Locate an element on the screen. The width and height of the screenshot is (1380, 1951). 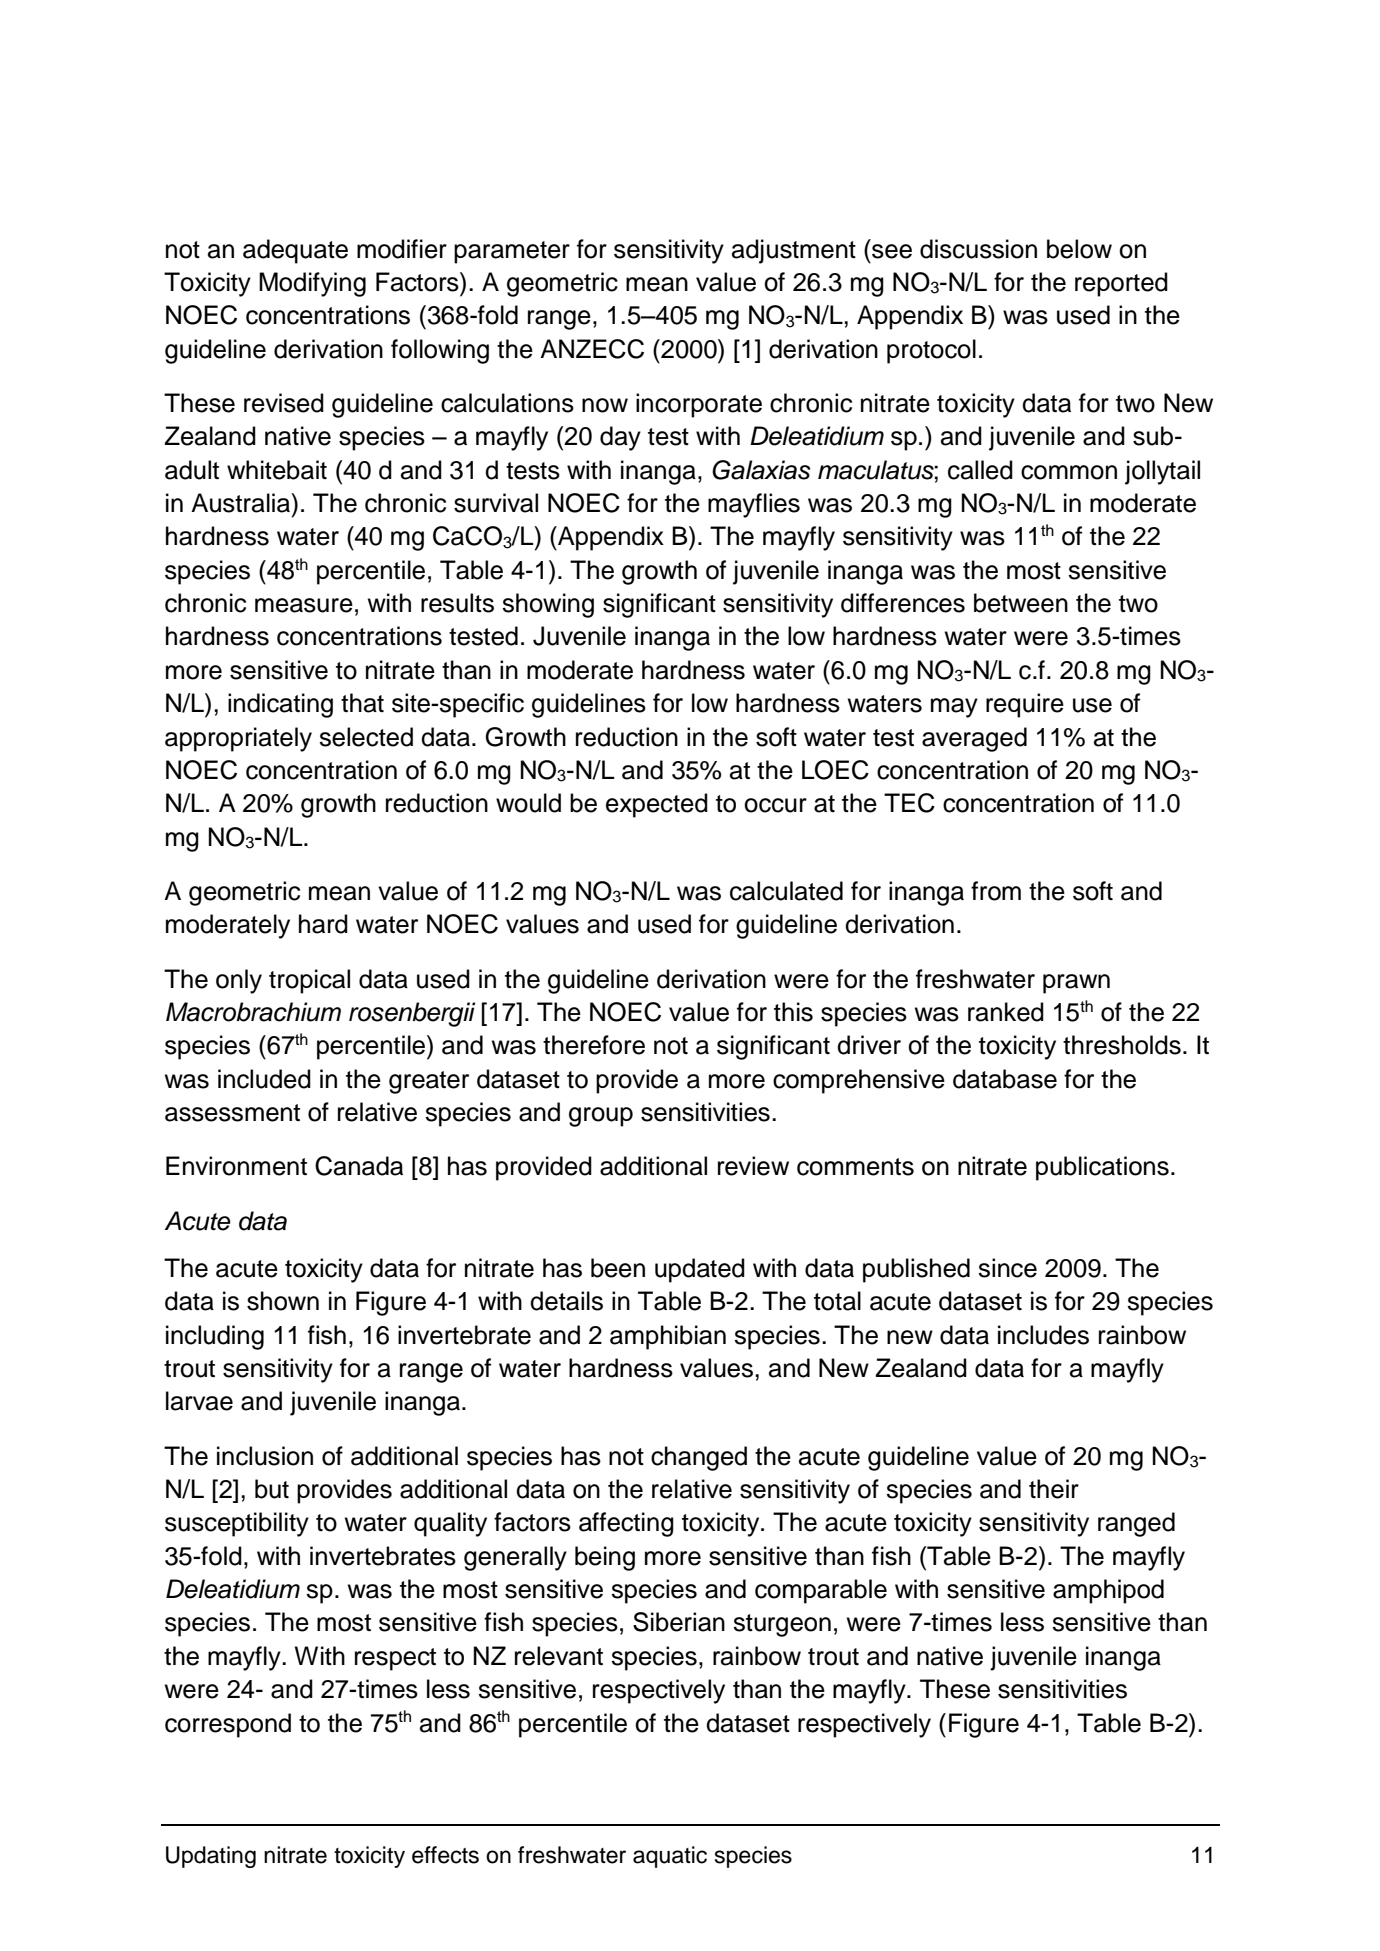
ranked is located at coordinates (1006, 1012).
